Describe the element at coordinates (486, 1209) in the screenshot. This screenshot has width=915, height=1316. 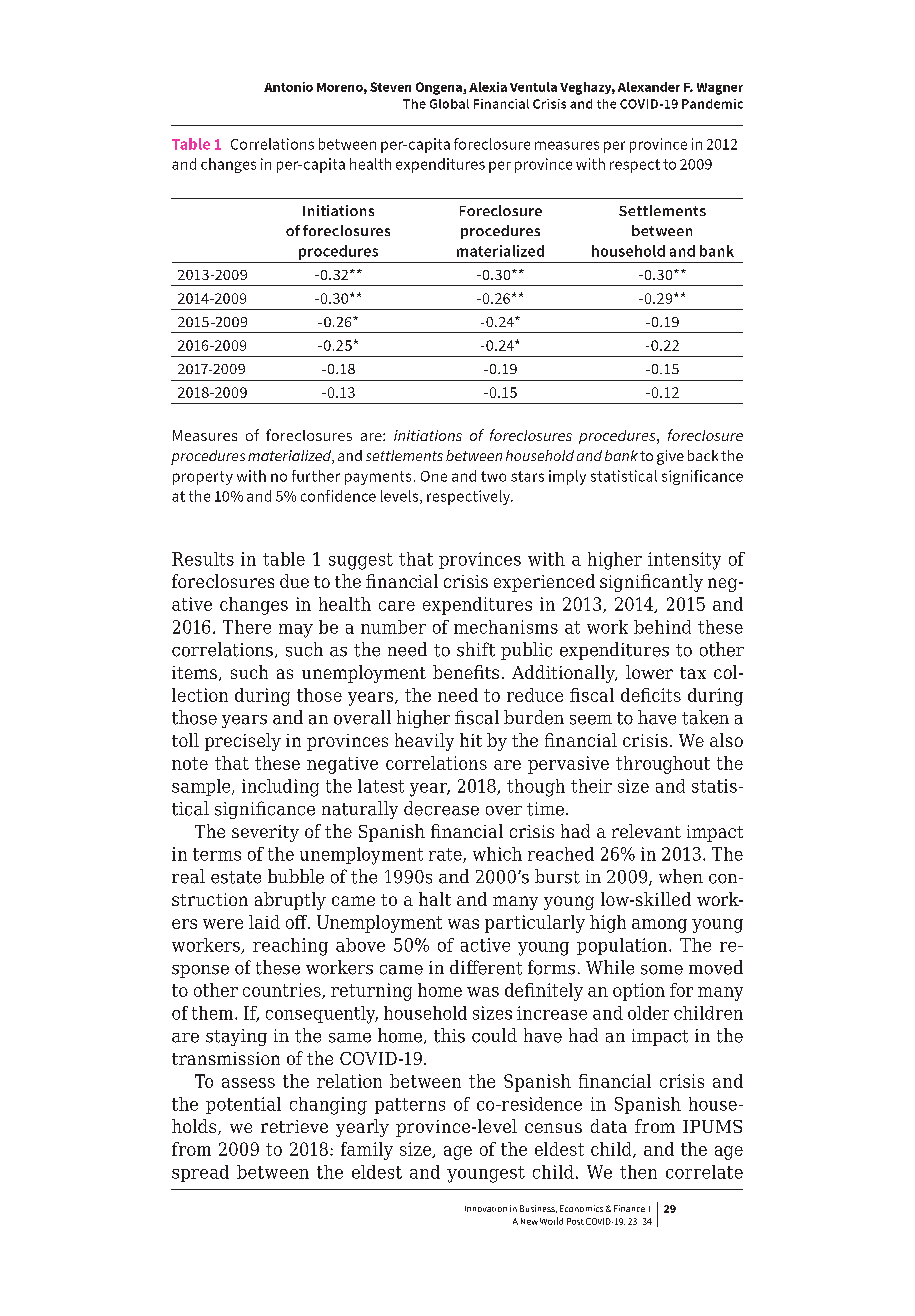
I see `Innovation` at that location.
